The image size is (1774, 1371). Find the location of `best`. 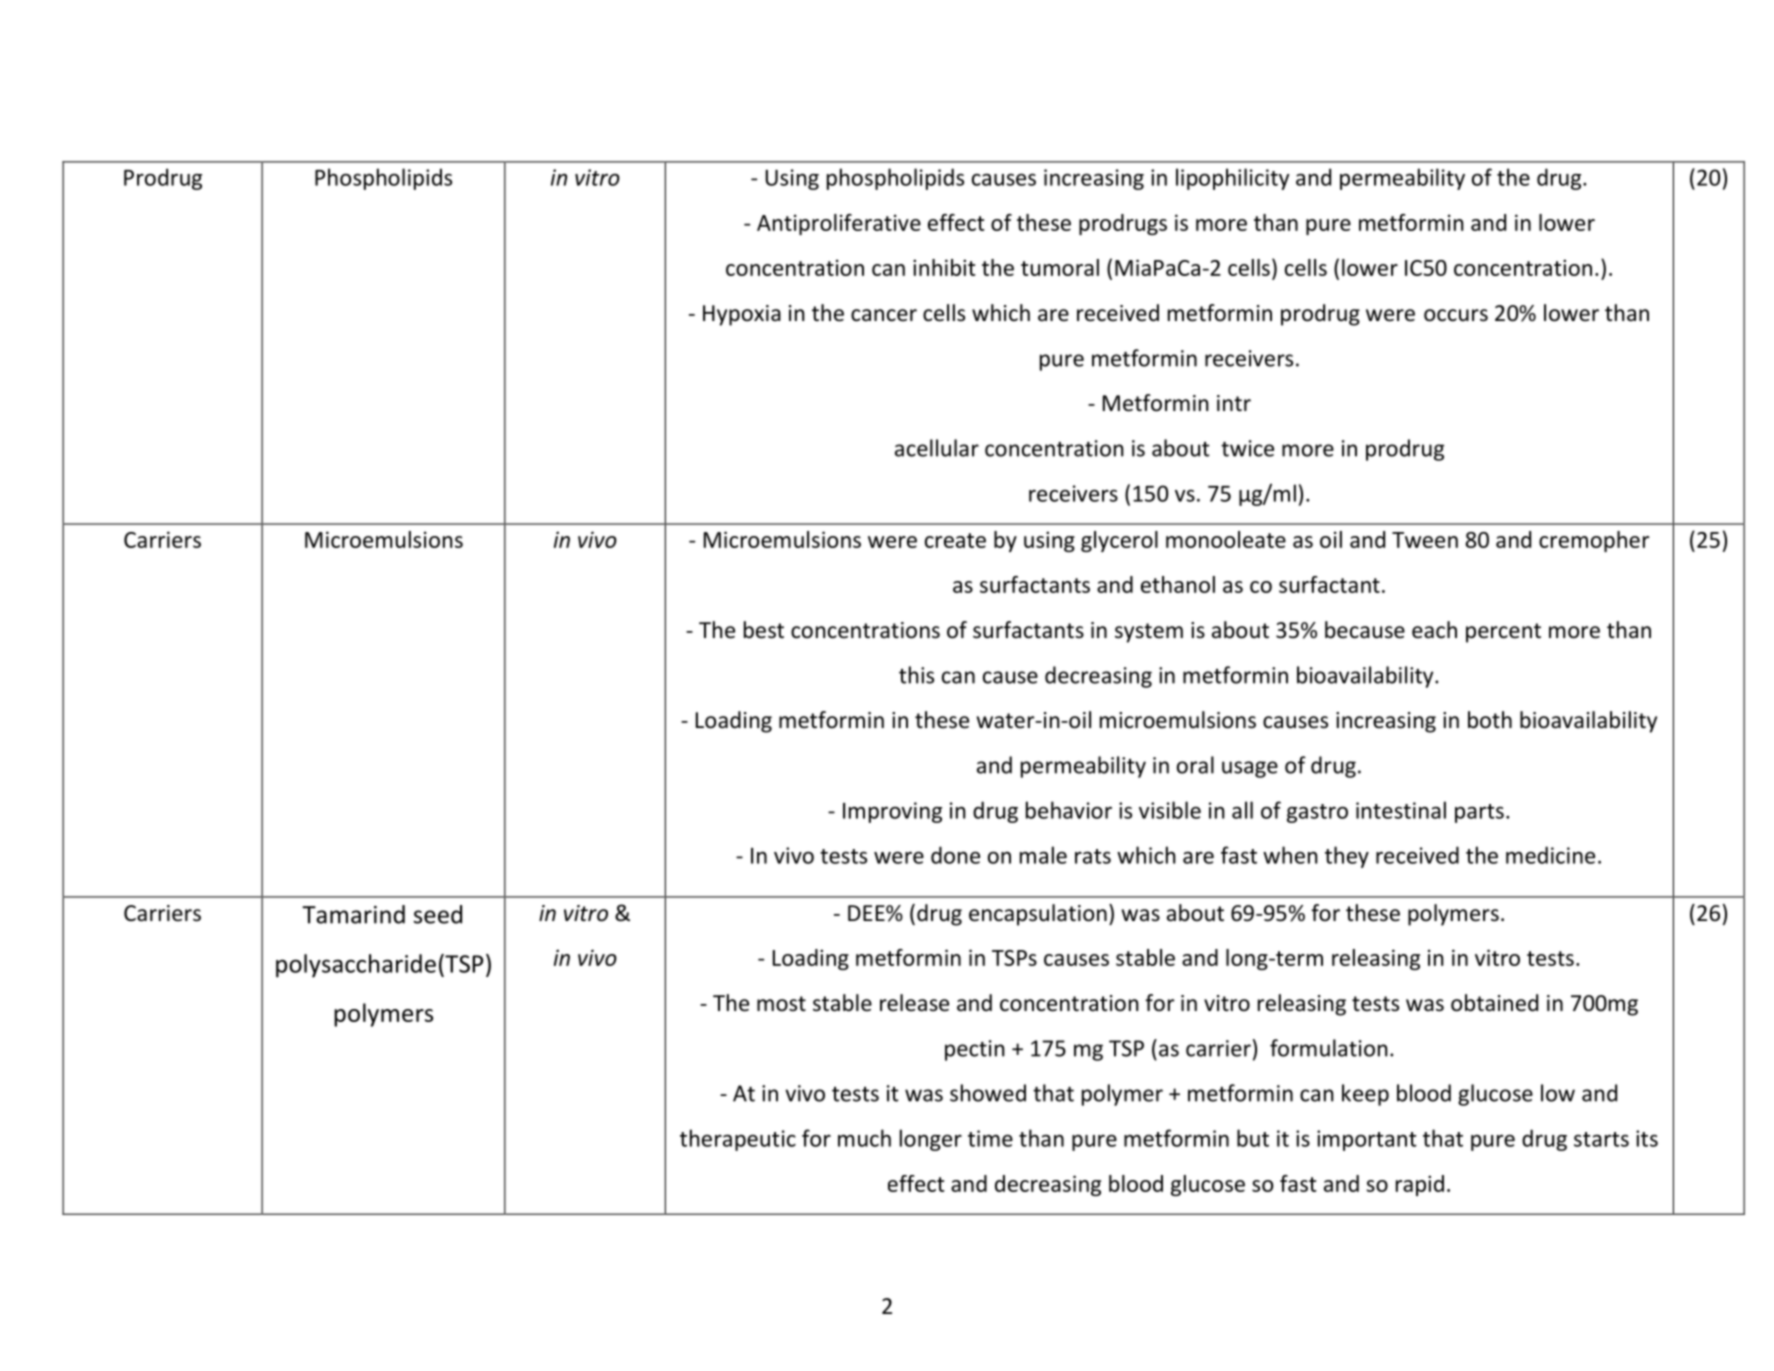

best is located at coordinates (764, 630).
